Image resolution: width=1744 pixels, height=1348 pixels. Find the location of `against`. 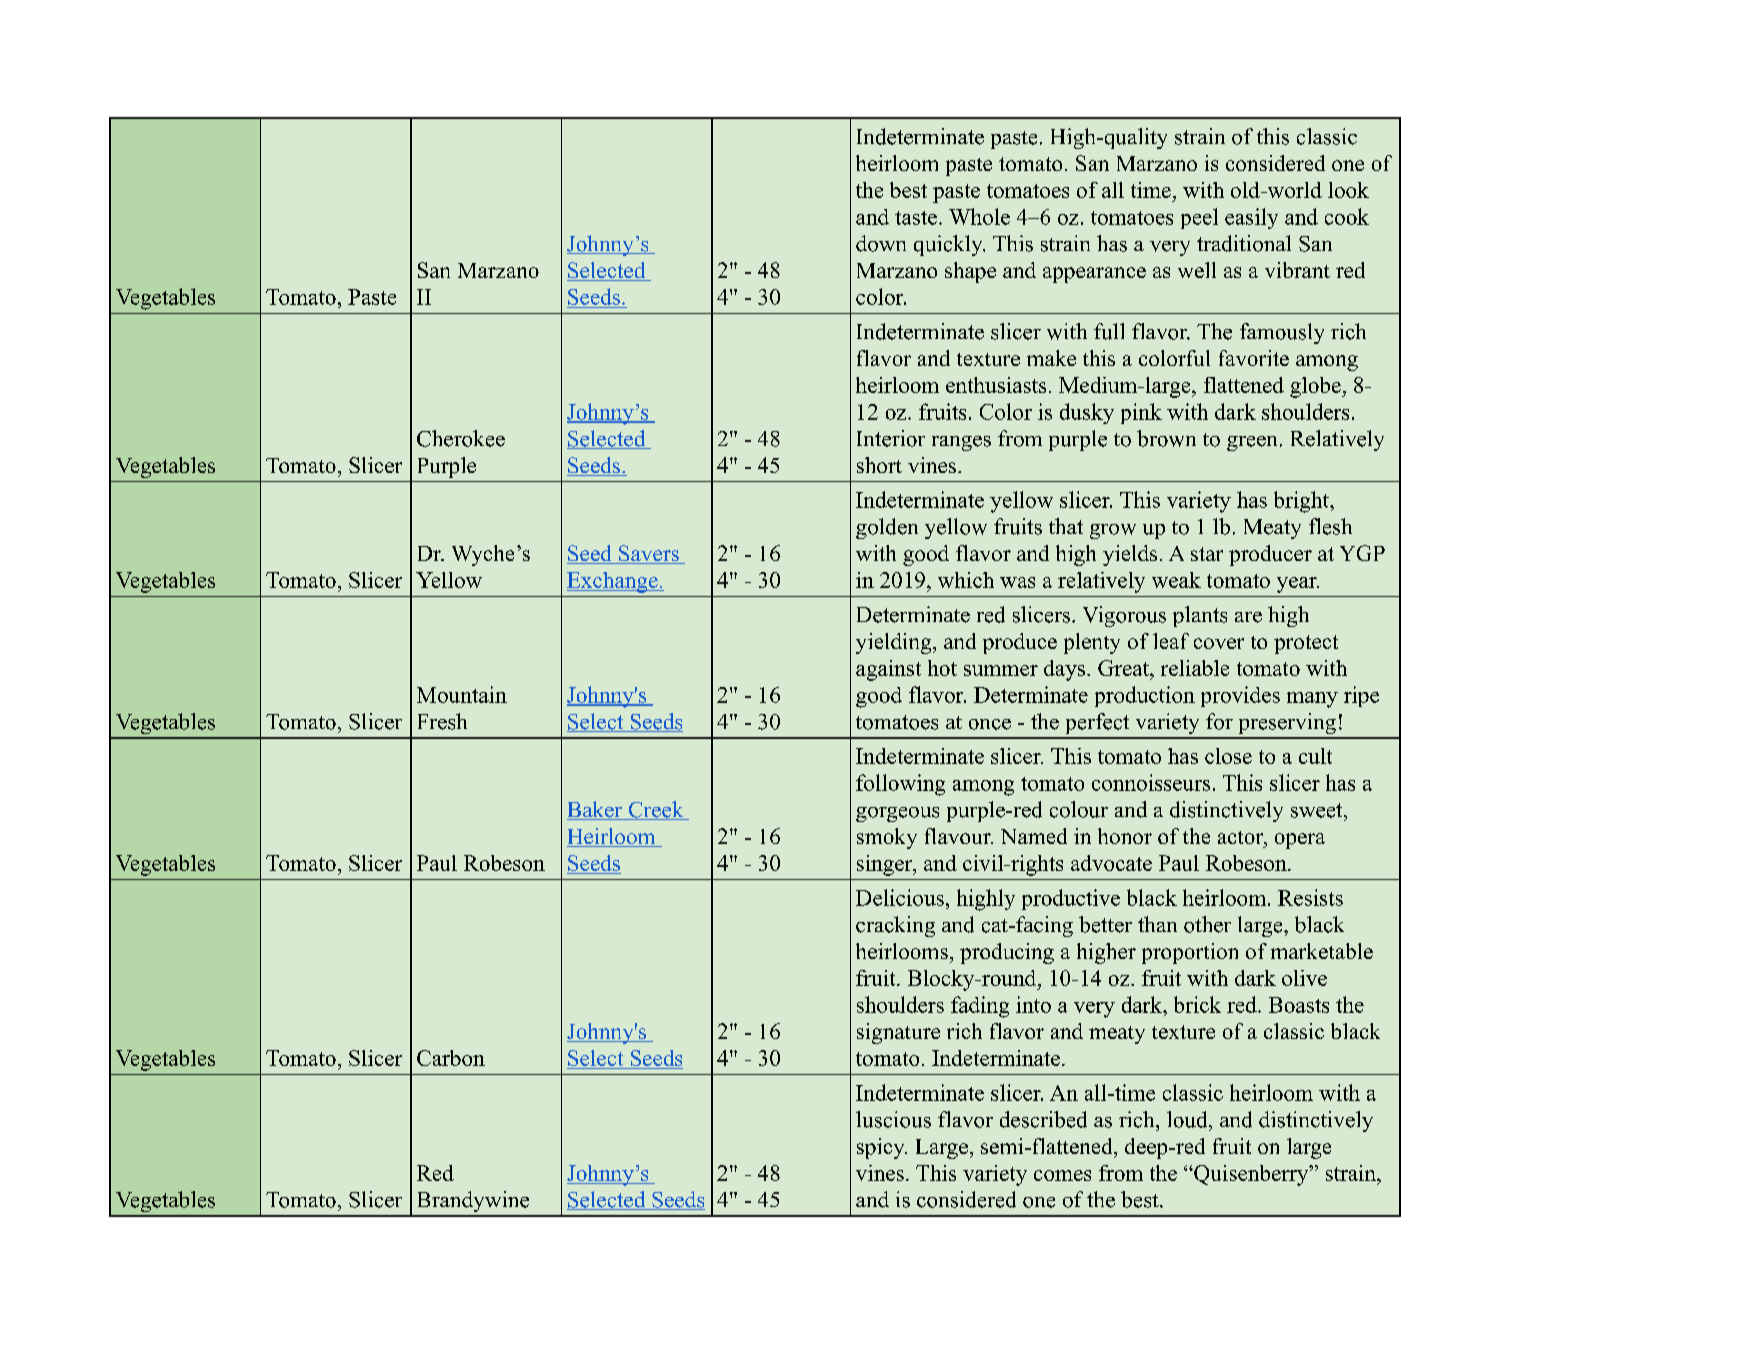

against is located at coordinates (888, 670).
